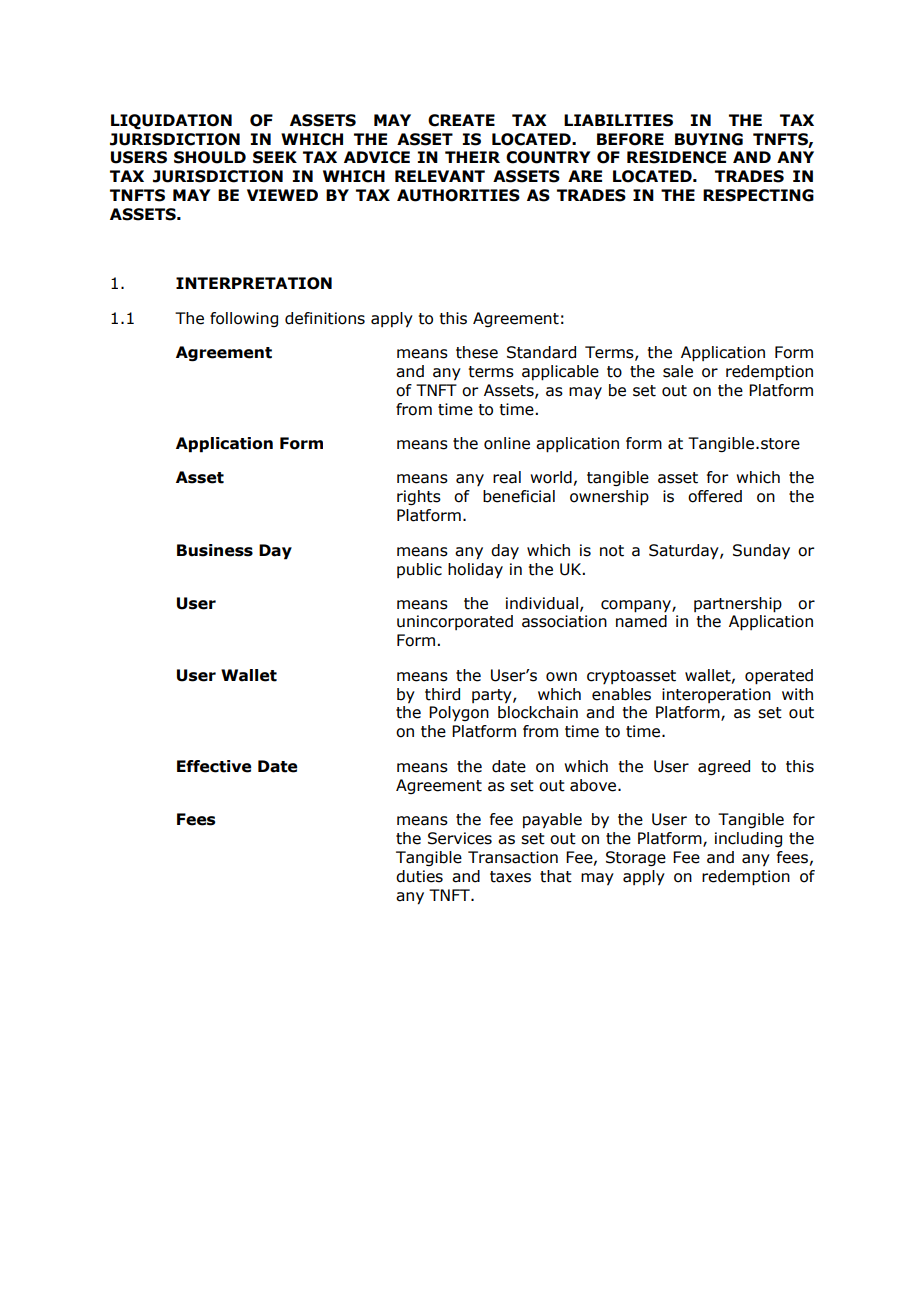 The height and width of the page is (1308, 924). Describe the element at coordinates (519, 496) in the page. I see `beneficial` at that location.
